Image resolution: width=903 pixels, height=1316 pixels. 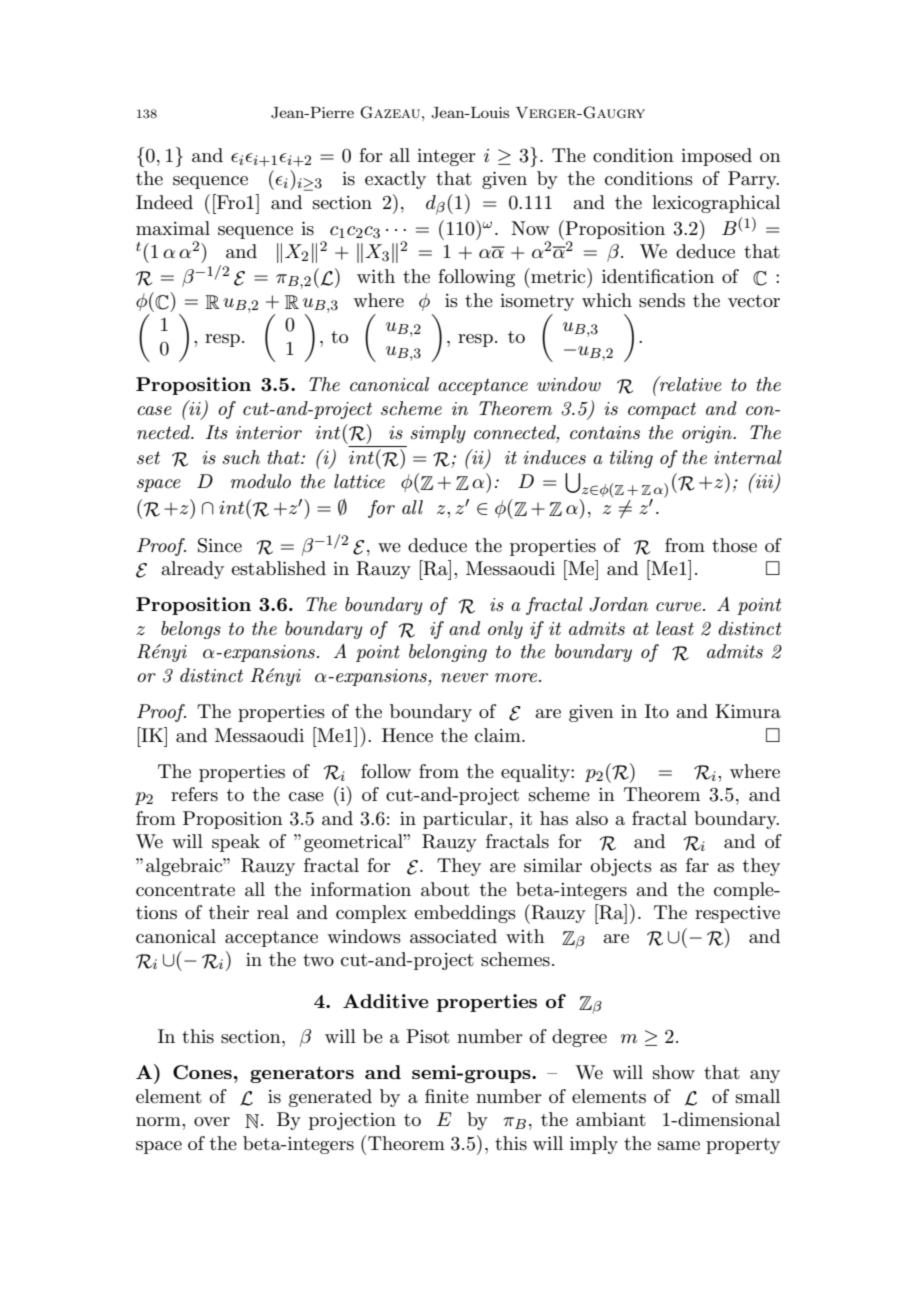 I want to click on particular, so click(x=466, y=820).
